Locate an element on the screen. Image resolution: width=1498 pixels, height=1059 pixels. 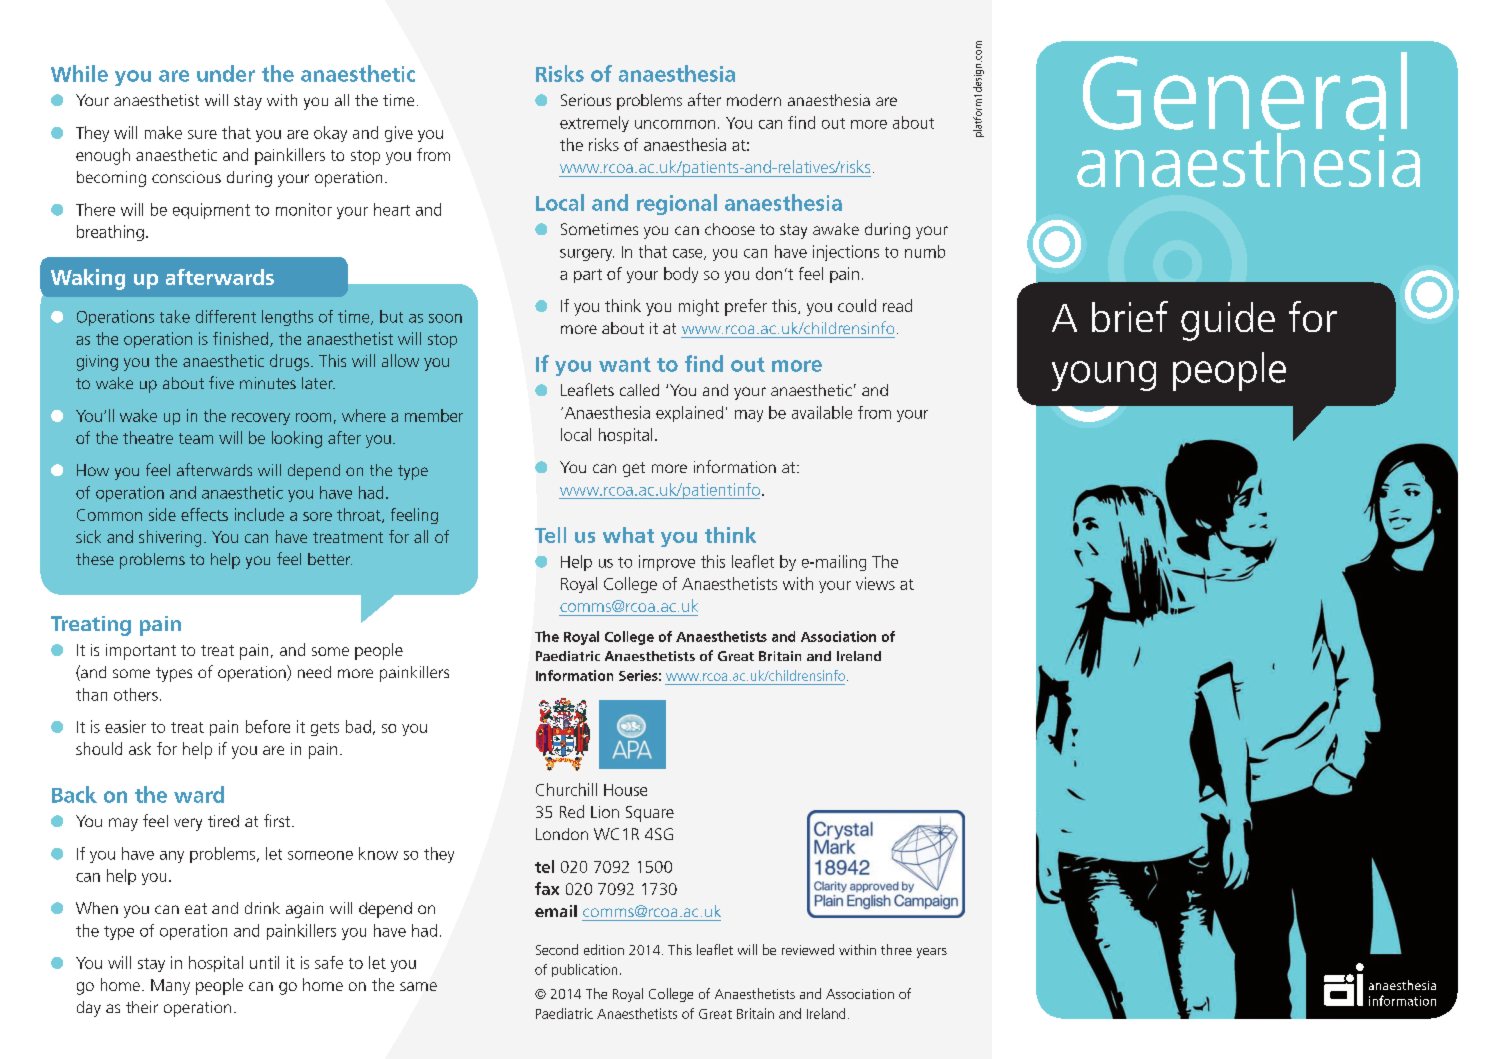
under is located at coordinates (226, 73).
